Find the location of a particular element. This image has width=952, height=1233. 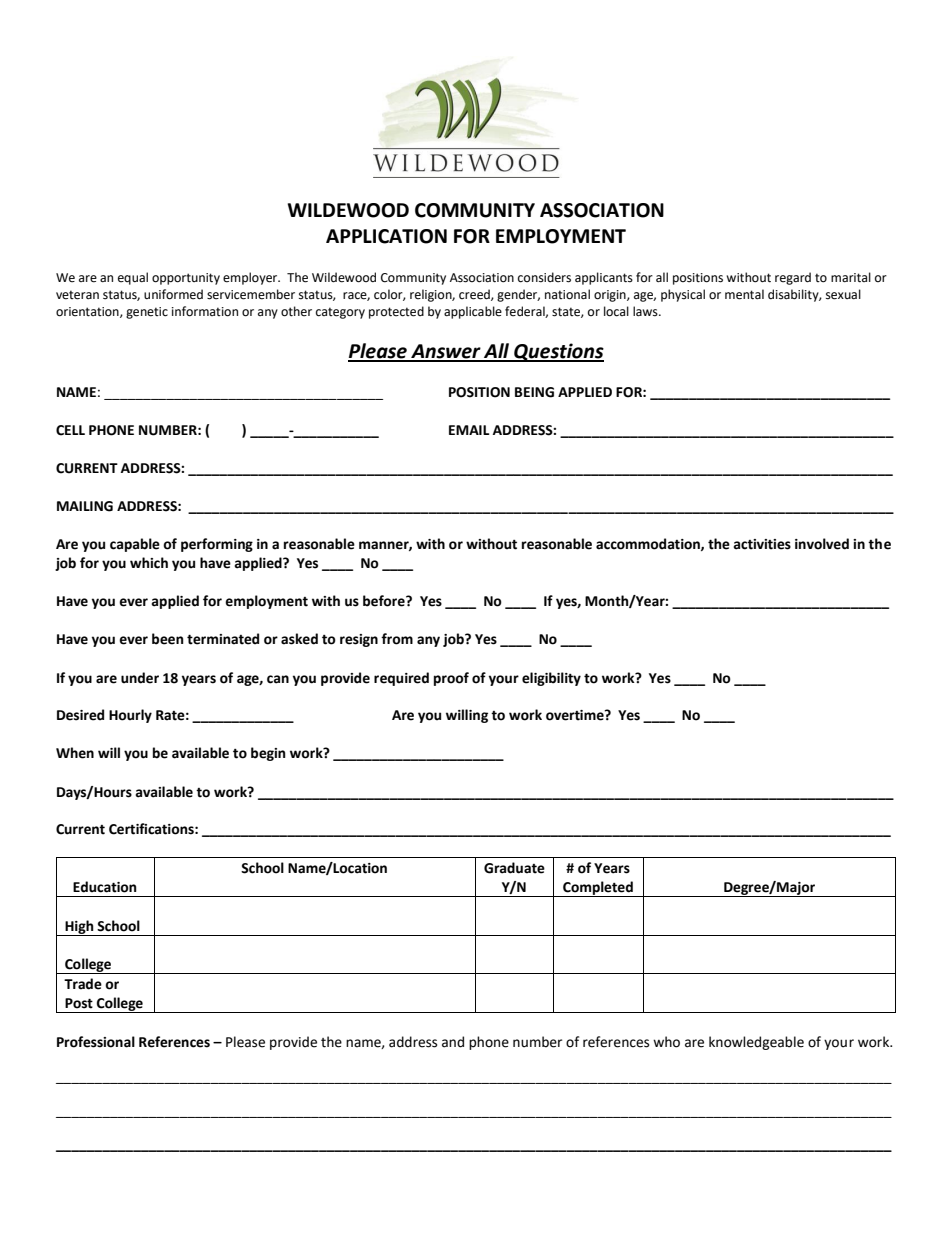

Professional is located at coordinates (96, 1042).
